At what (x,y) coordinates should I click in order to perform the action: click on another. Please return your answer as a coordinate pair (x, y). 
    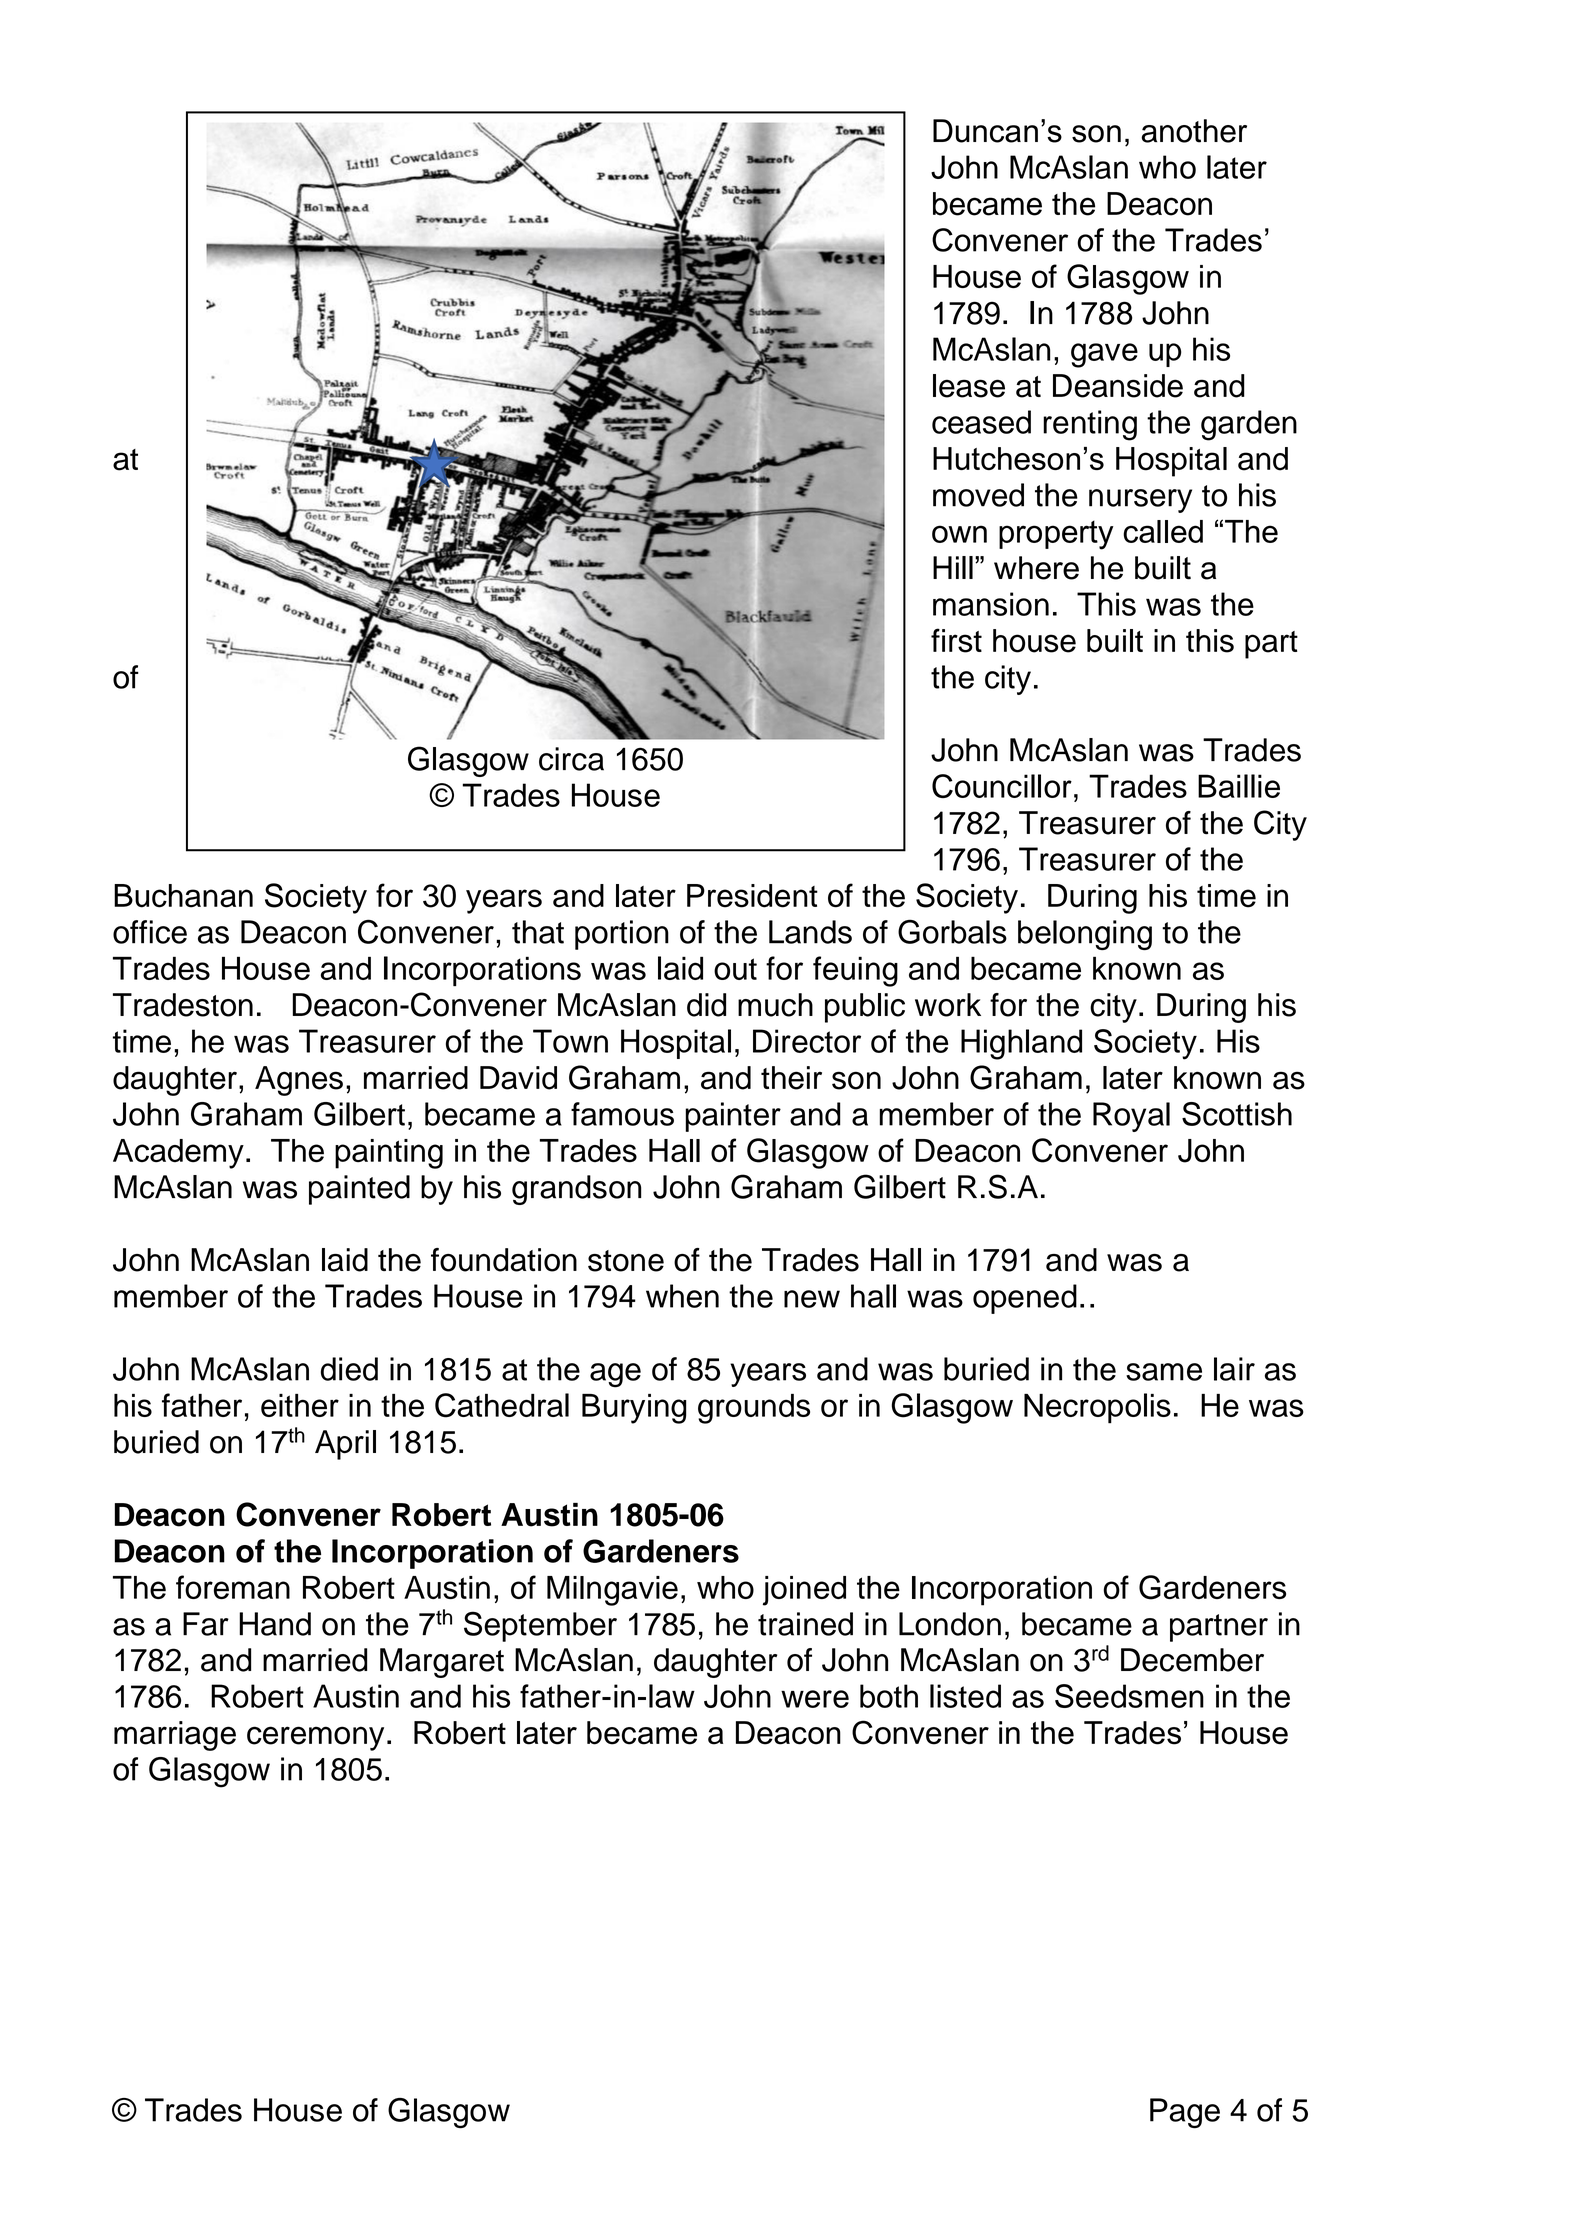
    Looking at the image, I should click on (1194, 131).
